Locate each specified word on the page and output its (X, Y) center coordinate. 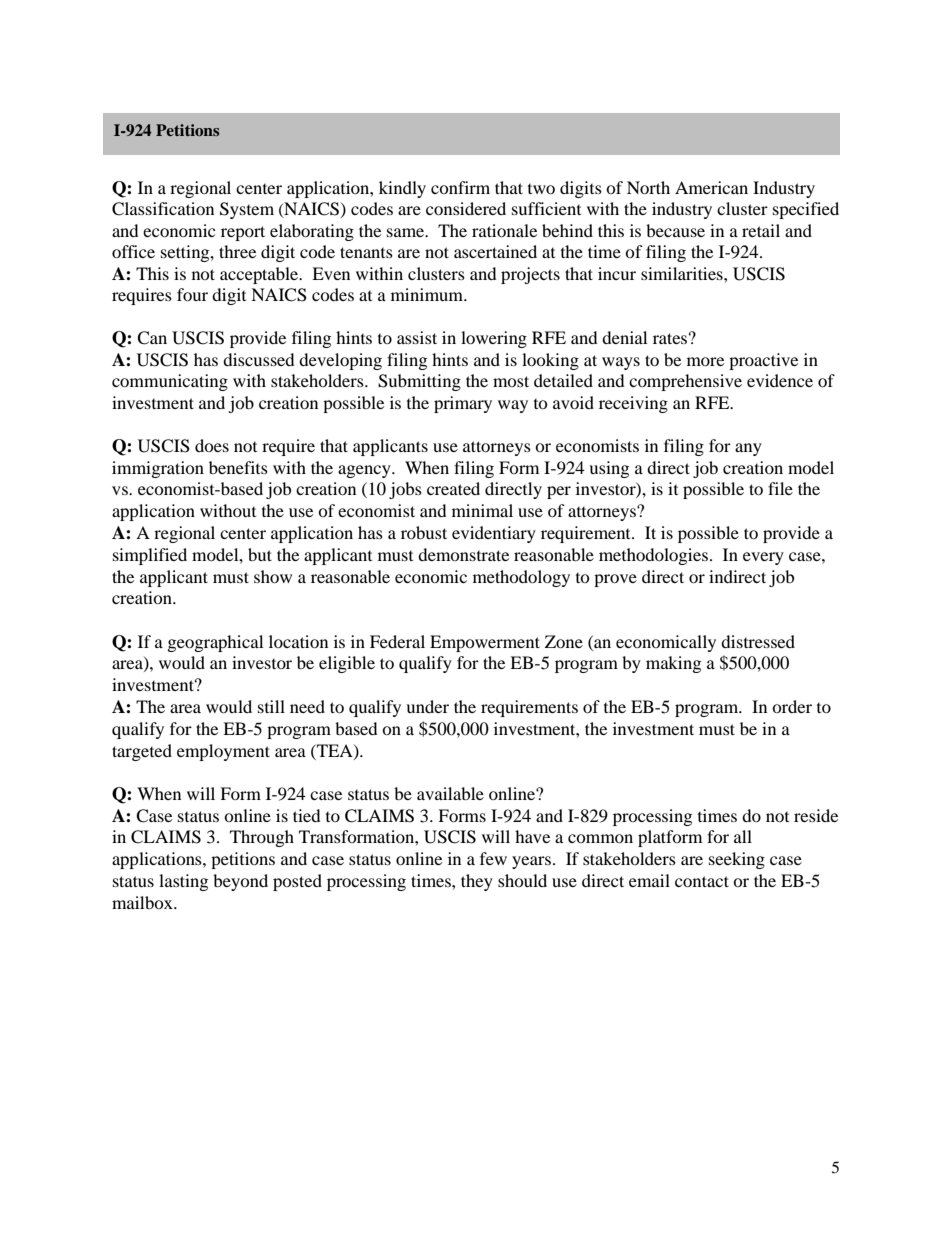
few (493, 858)
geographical (215, 643)
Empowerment (485, 643)
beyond (240, 882)
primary (463, 404)
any (748, 449)
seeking (737, 860)
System (247, 210)
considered (466, 208)
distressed (758, 641)
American (711, 187)
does (212, 445)
